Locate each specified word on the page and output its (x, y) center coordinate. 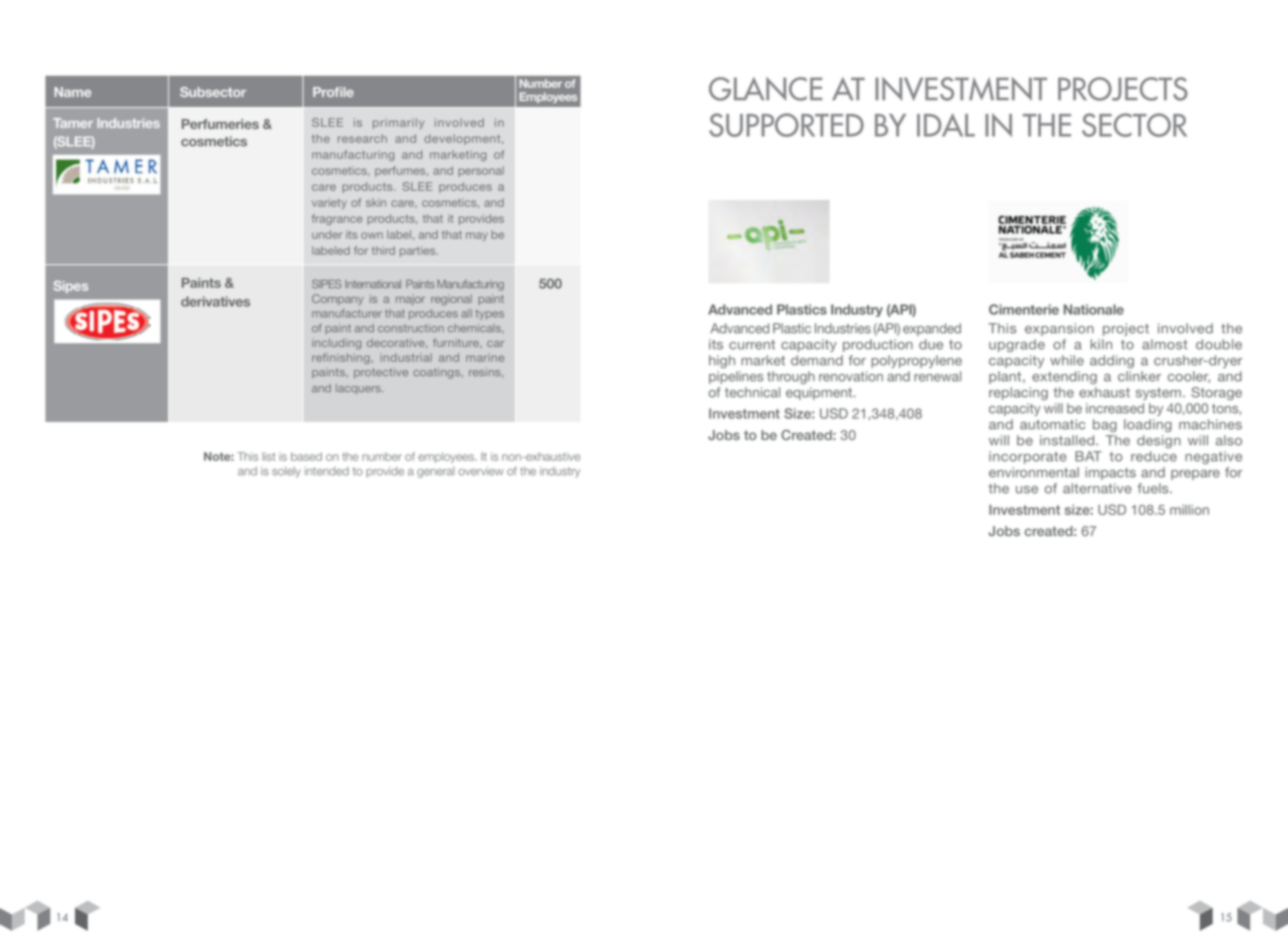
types (489, 315)
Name (72, 92)
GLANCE (765, 89)
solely (286, 472)
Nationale (1094, 309)
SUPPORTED (786, 125)
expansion (1059, 329)
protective (381, 373)
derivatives (215, 301)
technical (752, 392)
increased (1115, 408)
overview (481, 471)
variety (329, 203)
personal (481, 171)
